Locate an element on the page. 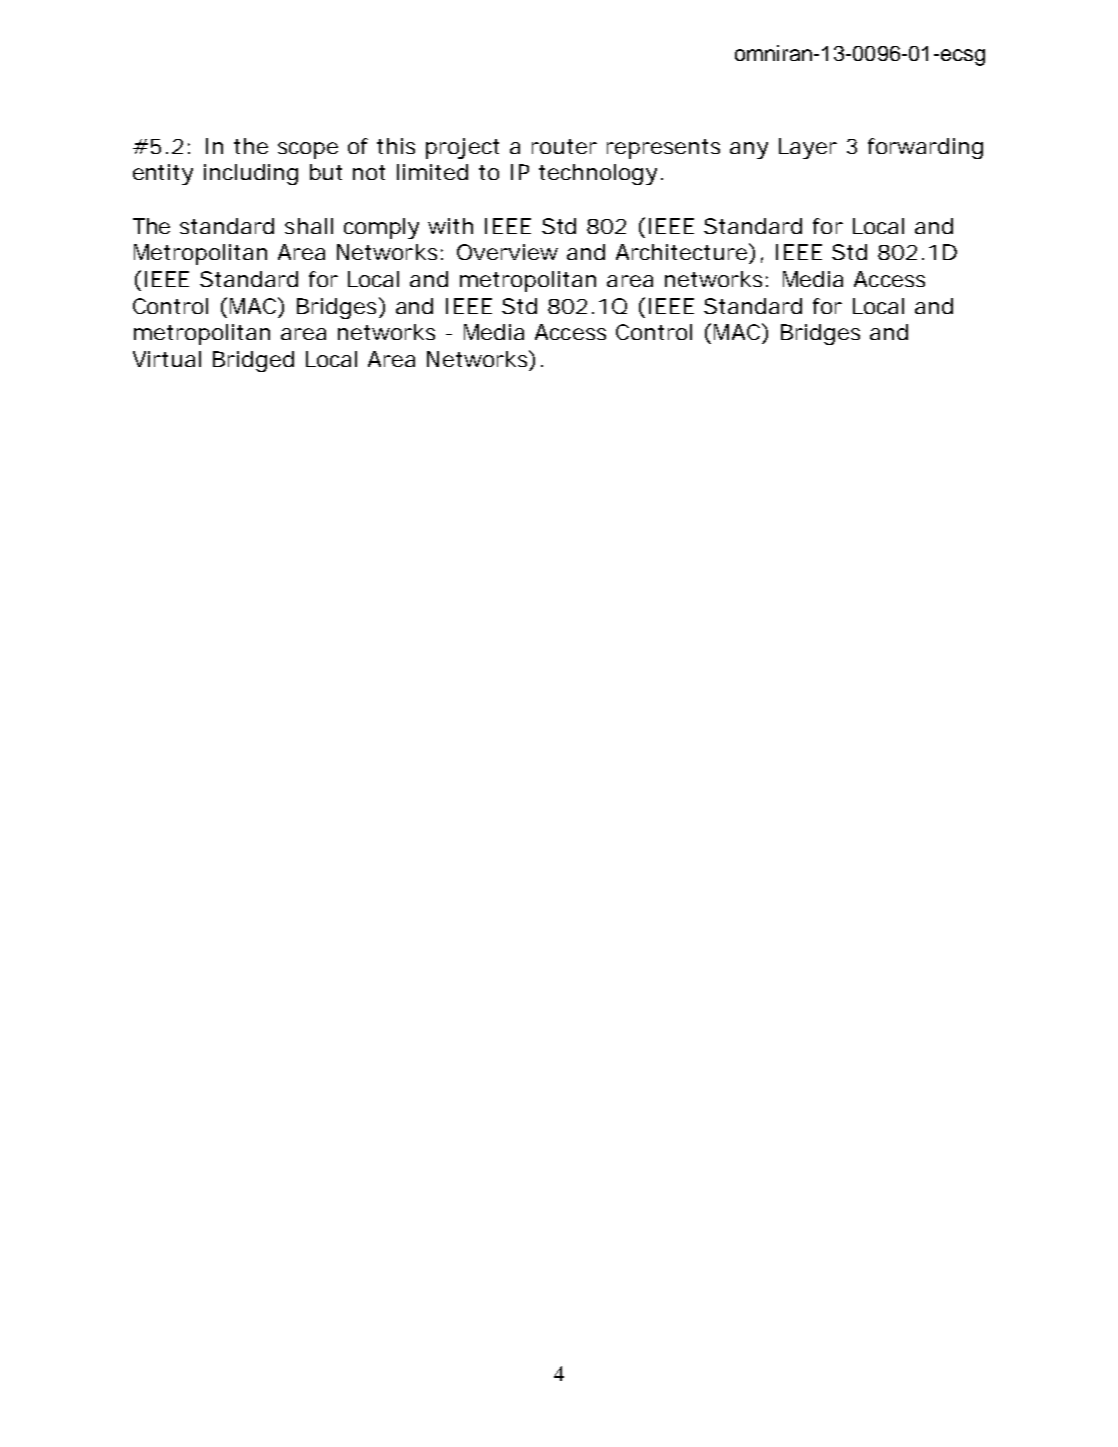  technology is located at coordinates (598, 174).
